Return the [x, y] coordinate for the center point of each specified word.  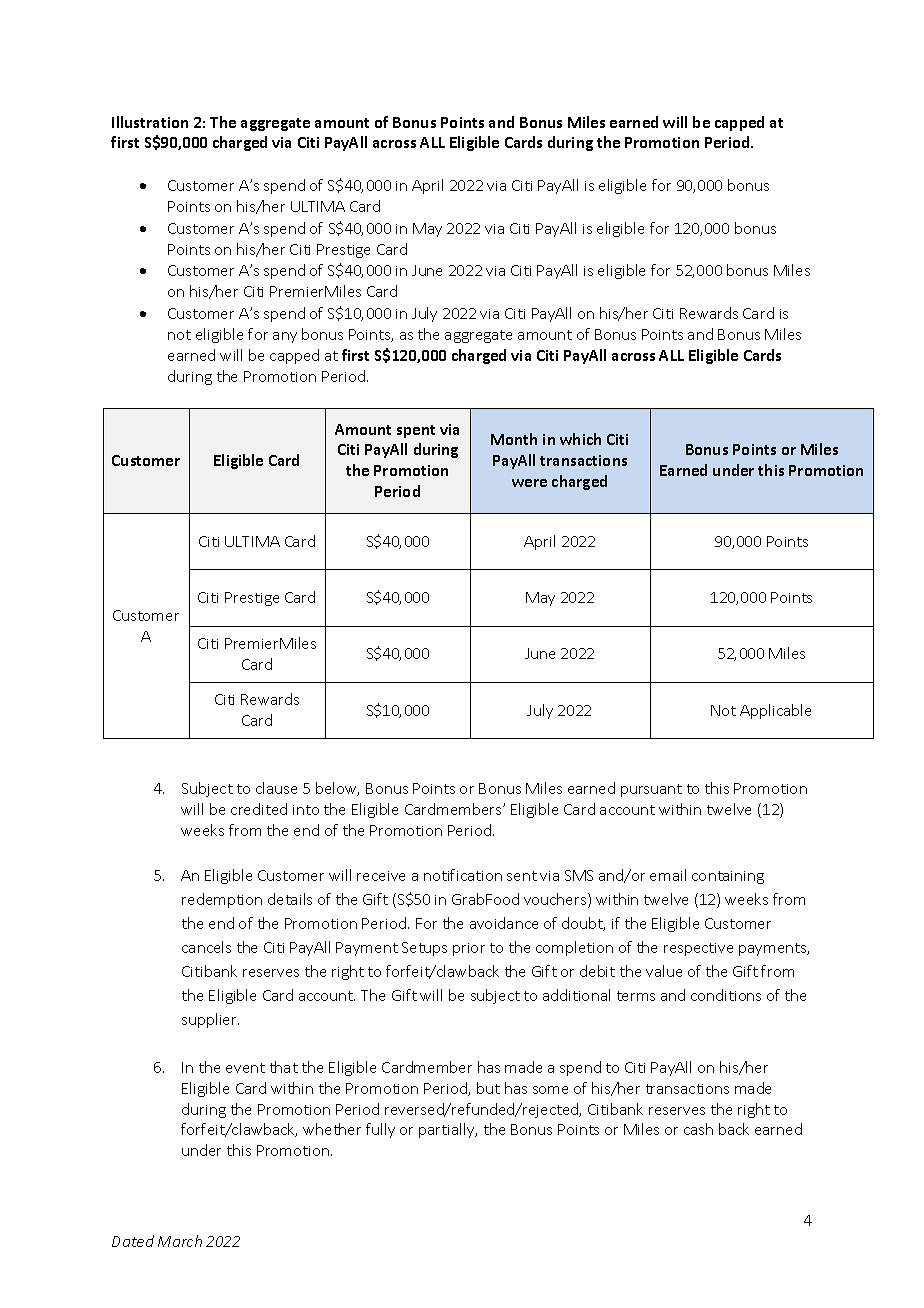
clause [276, 788]
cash [698, 1129]
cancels [206, 947]
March [180, 1241]
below [337, 789]
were [529, 483]
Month [514, 439]
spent [416, 431]
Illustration [150, 122]
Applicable [775, 711]
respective [698, 949]
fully [380, 1130]
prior [469, 949]
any [285, 337]
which [580, 439]
